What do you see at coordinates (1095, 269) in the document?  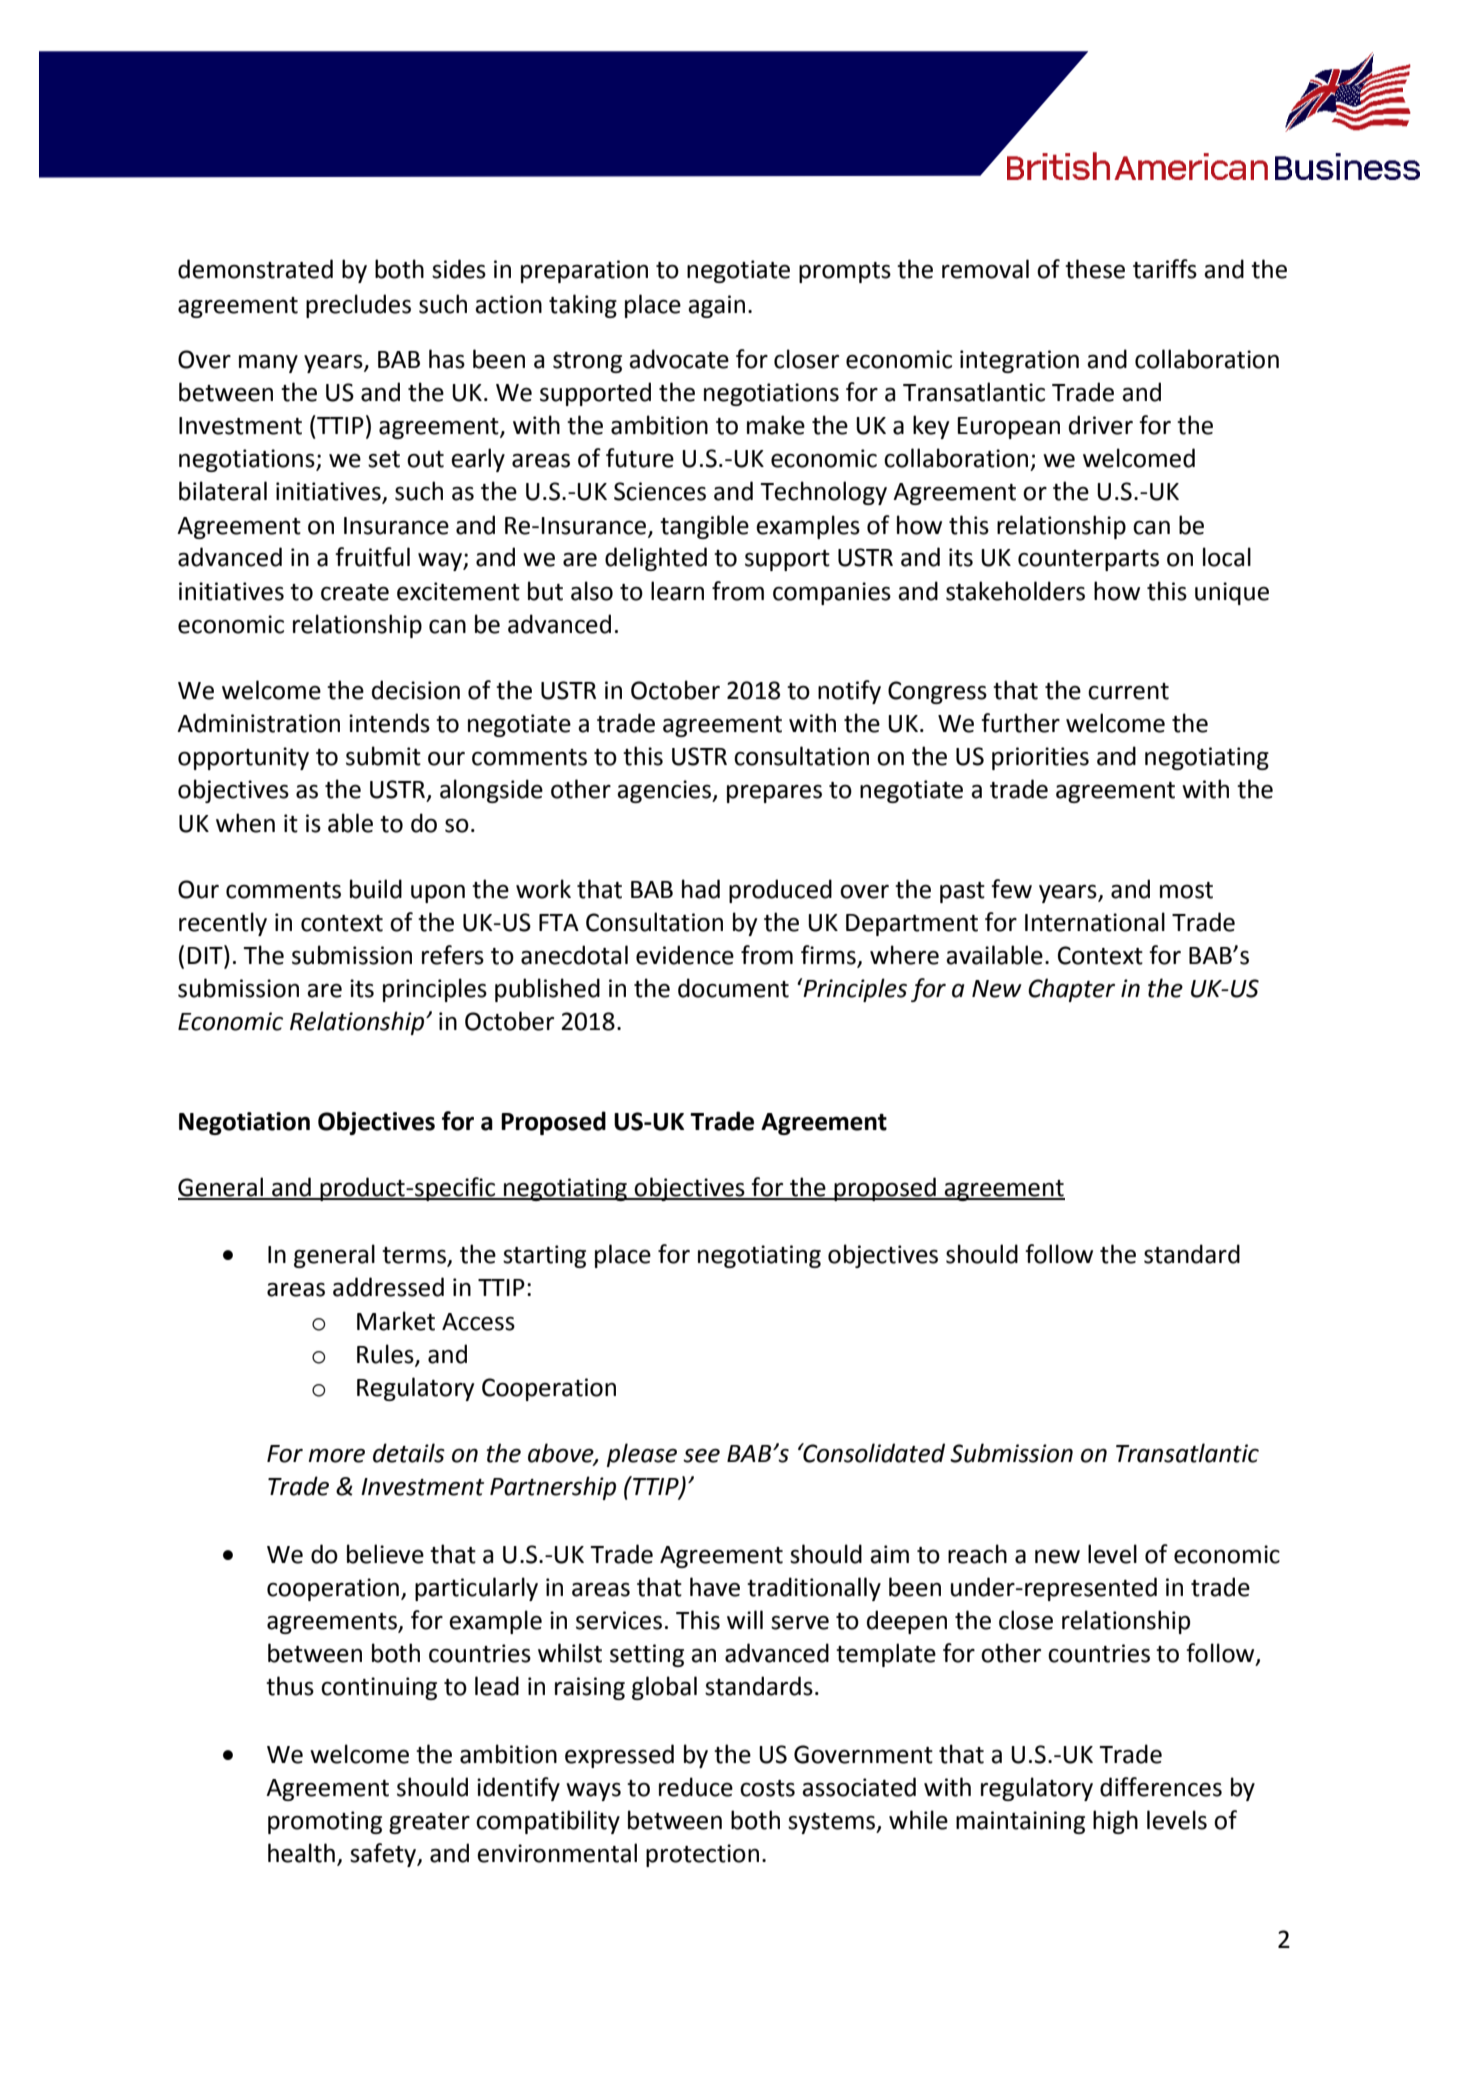 I see `these` at bounding box center [1095, 269].
